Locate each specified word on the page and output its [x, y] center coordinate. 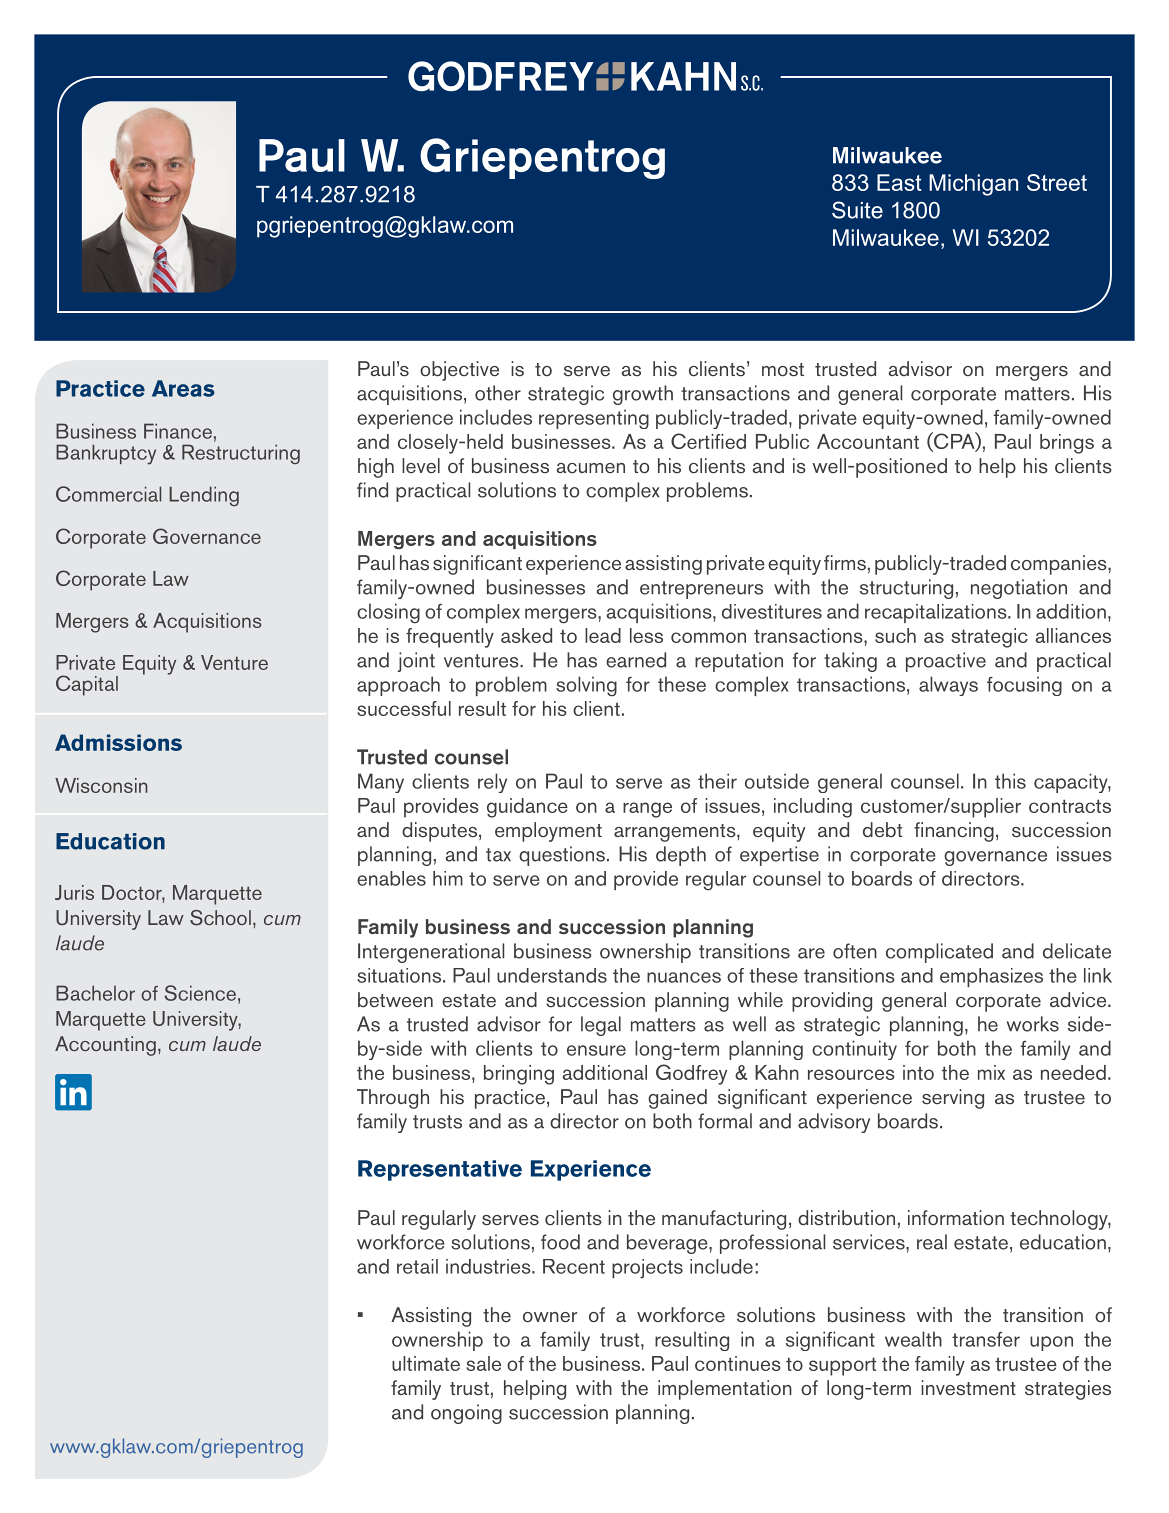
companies [1060, 565]
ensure [596, 1050]
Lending [204, 496]
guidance [527, 808]
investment [968, 1388]
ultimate [426, 1363]
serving [953, 1099]
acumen [590, 468]
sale [483, 1363]
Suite [857, 210]
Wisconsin [101, 785]
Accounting [105, 1046]
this [1010, 781]
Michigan [973, 185]
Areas [183, 388]
